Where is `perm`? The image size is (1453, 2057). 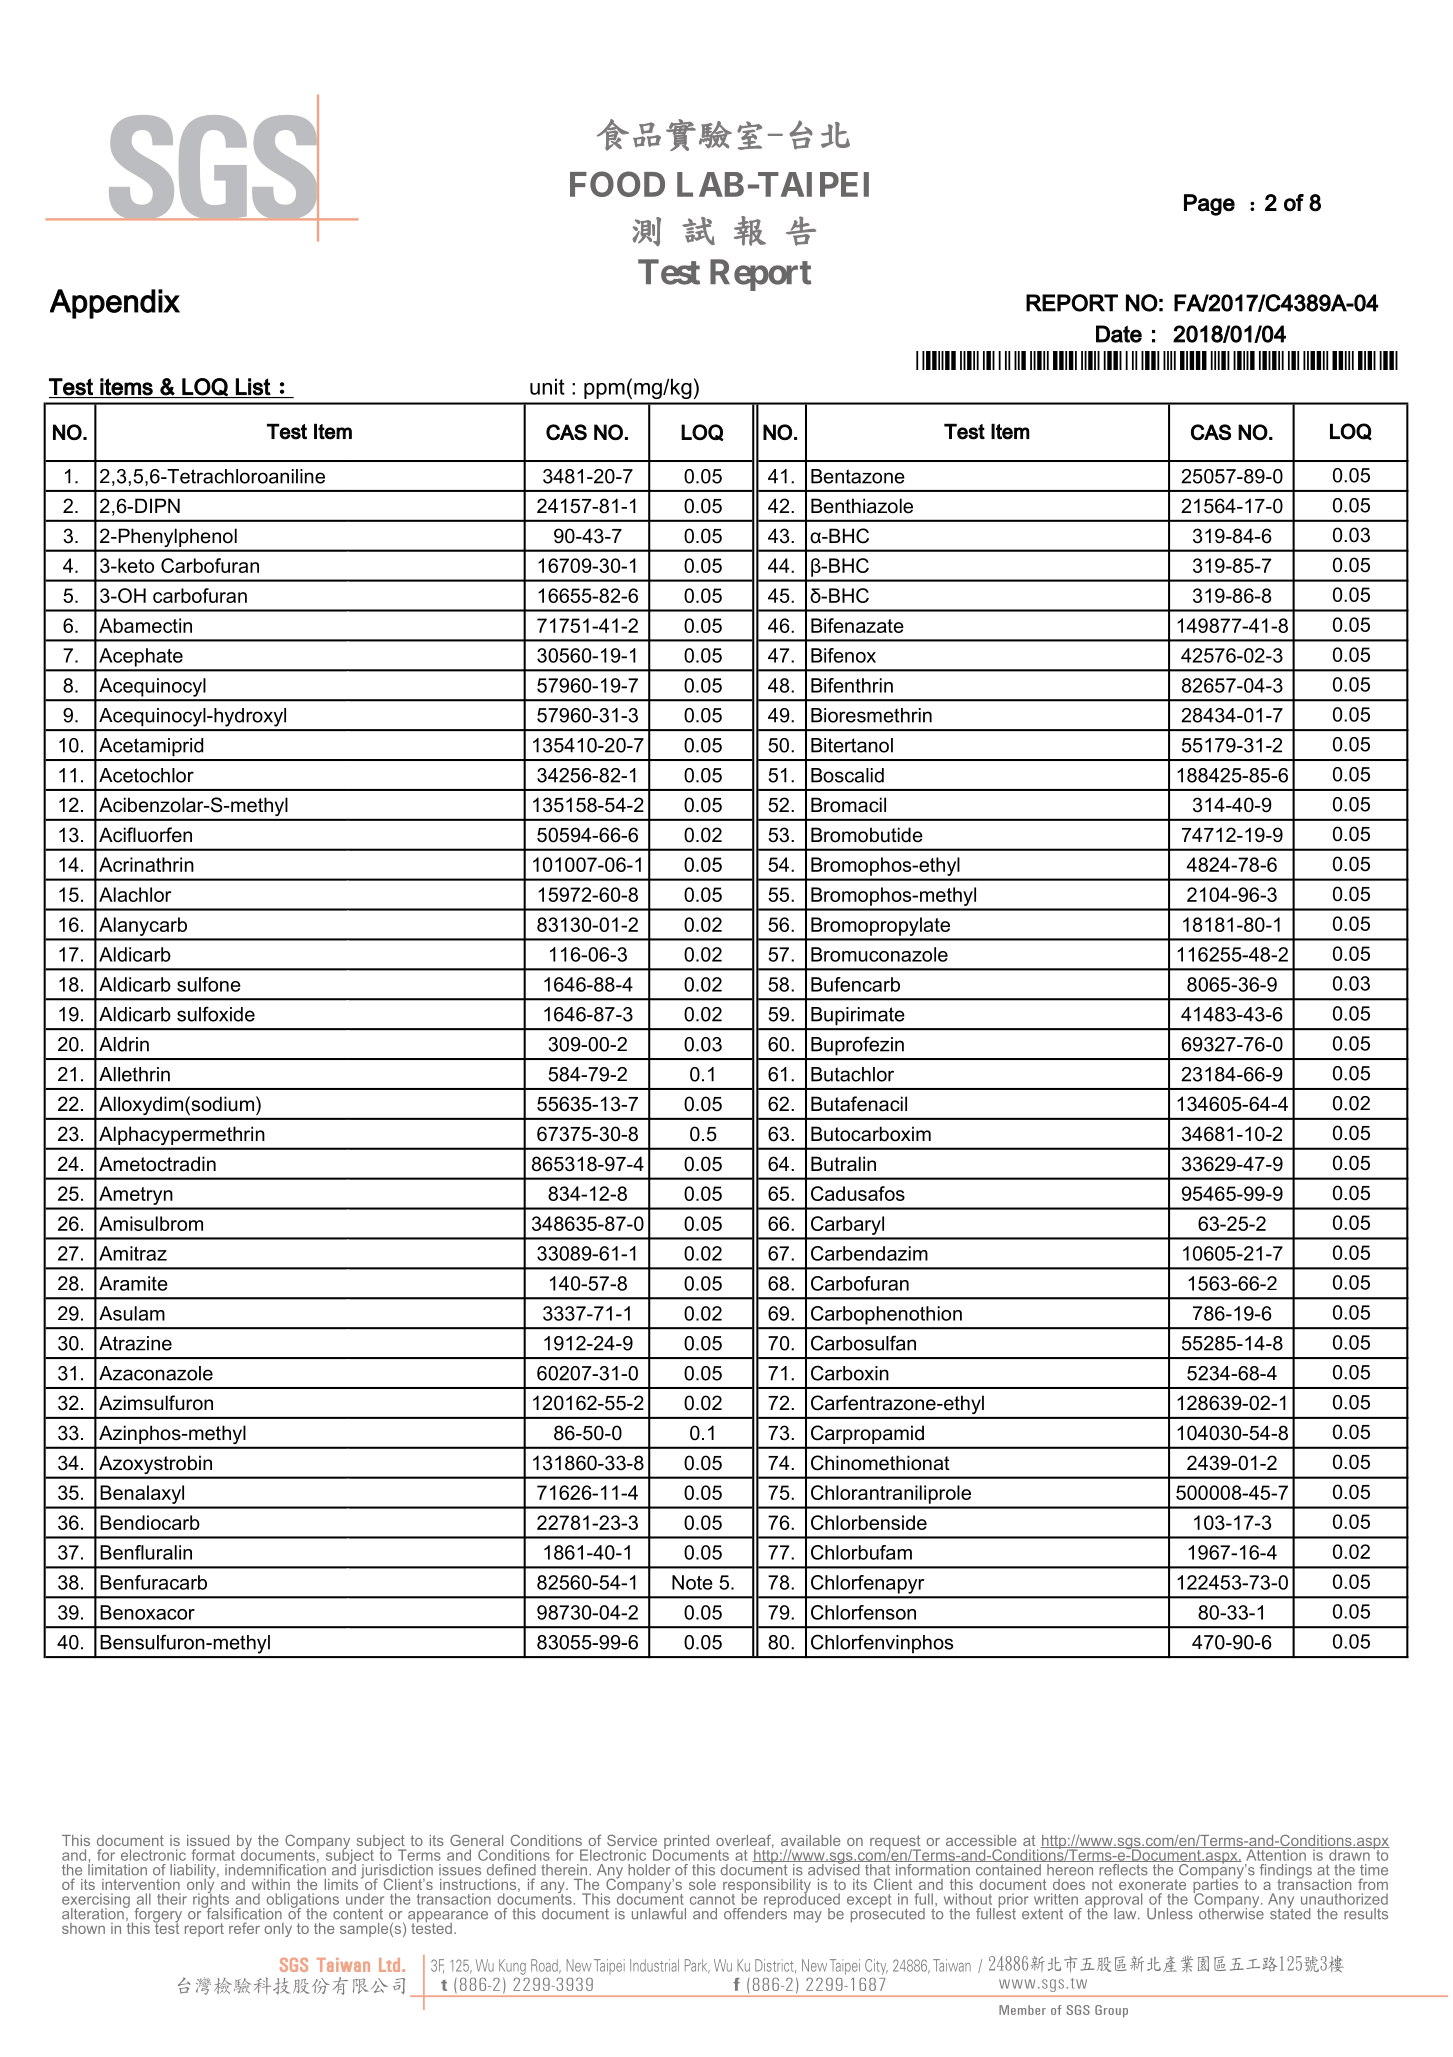
perm is located at coordinates (193, 1137).
